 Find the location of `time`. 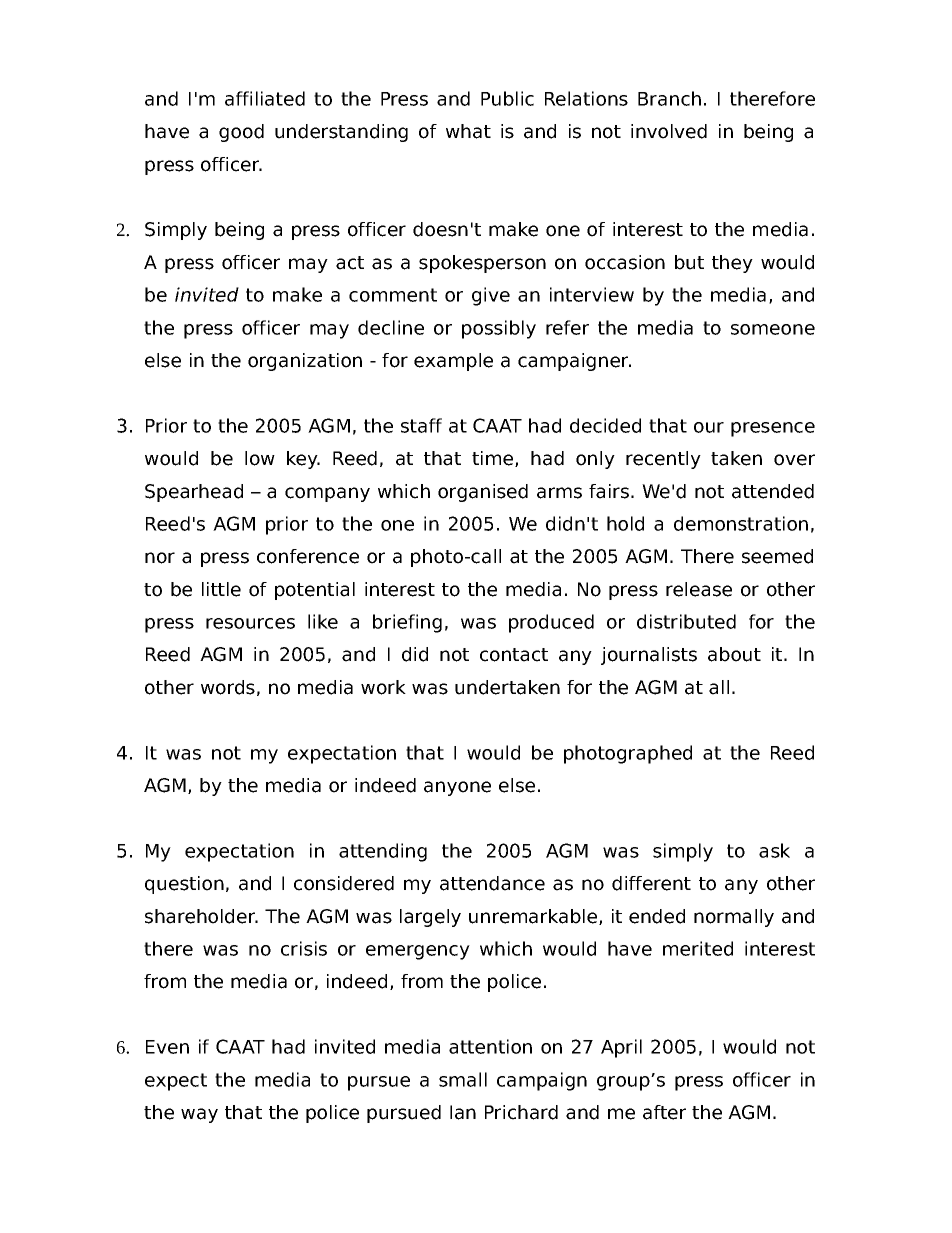

time is located at coordinates (494, 459).
